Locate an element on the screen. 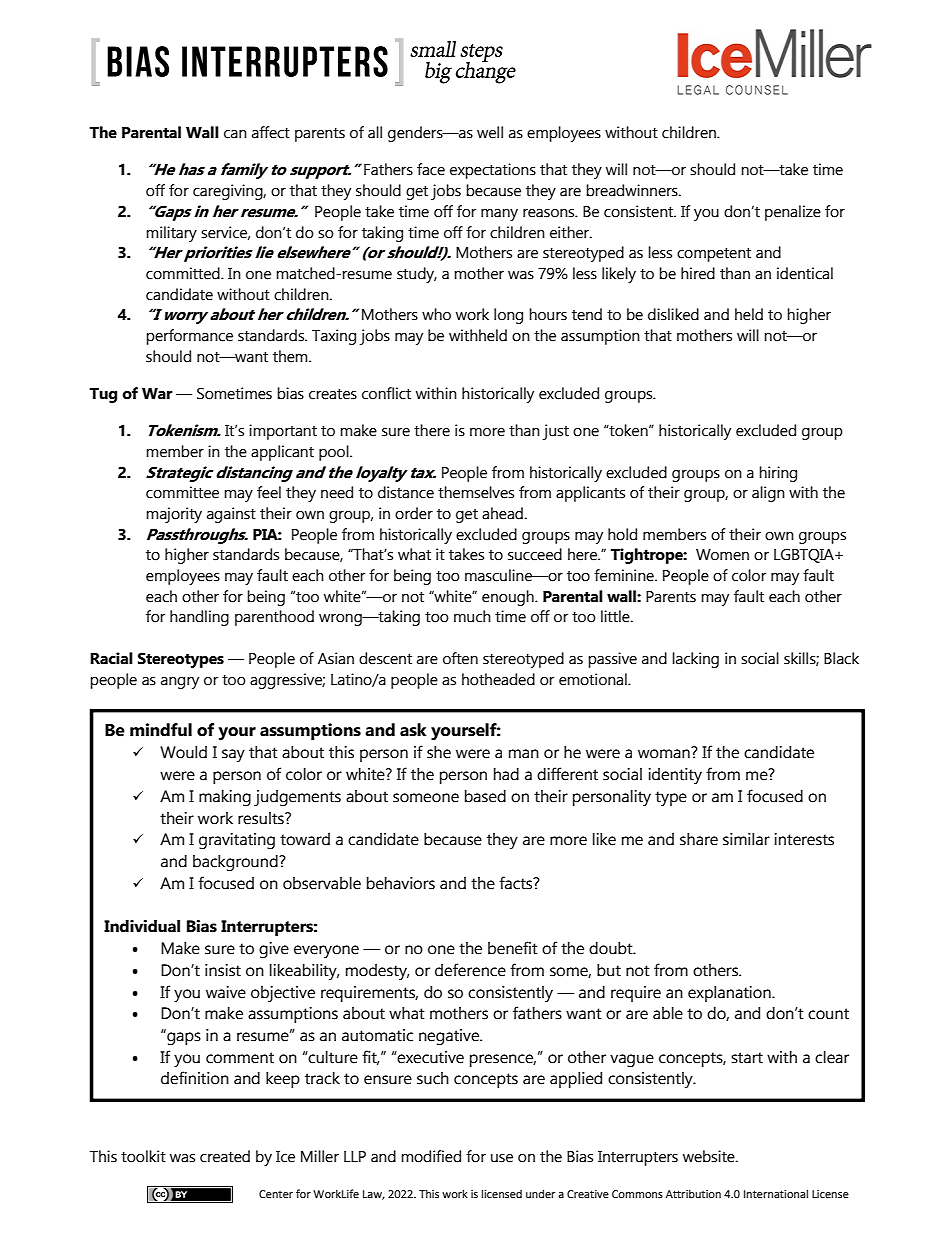  performance is located at coordinates (189, 337).
